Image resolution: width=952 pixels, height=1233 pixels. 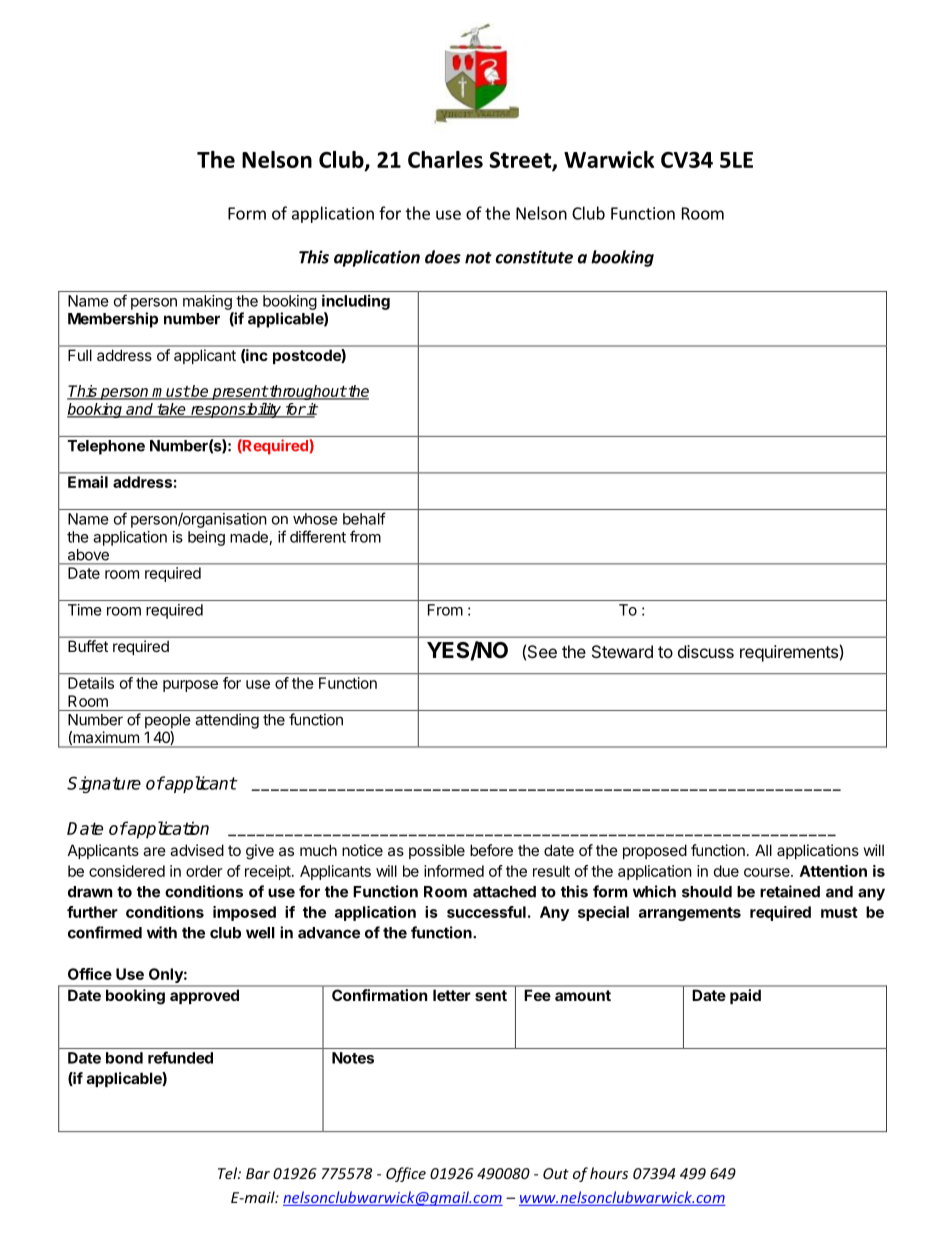 I want to click on paid, so click(x=745, y=996).
